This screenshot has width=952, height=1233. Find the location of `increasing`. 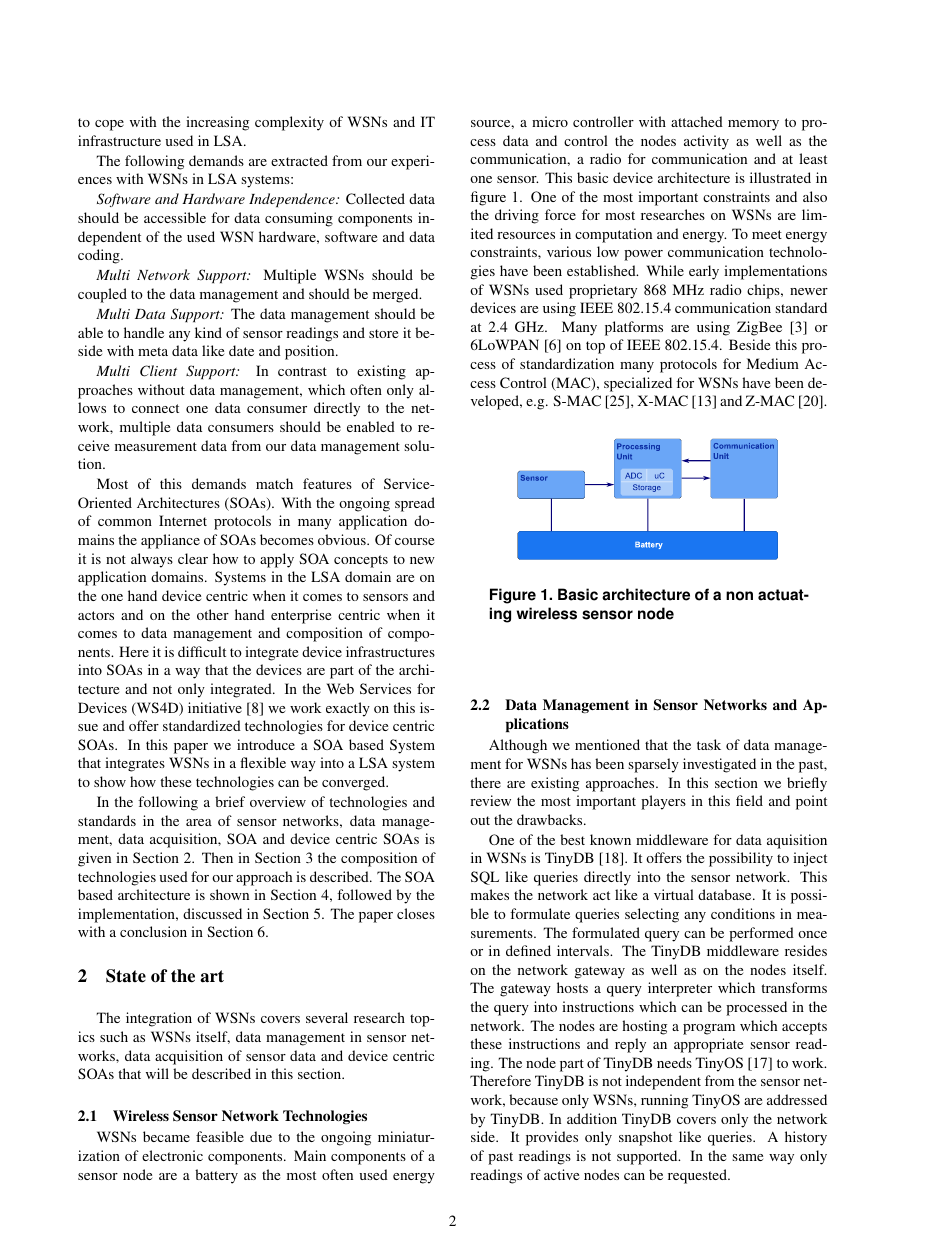

increasing is located at coordinates (217, 123).
